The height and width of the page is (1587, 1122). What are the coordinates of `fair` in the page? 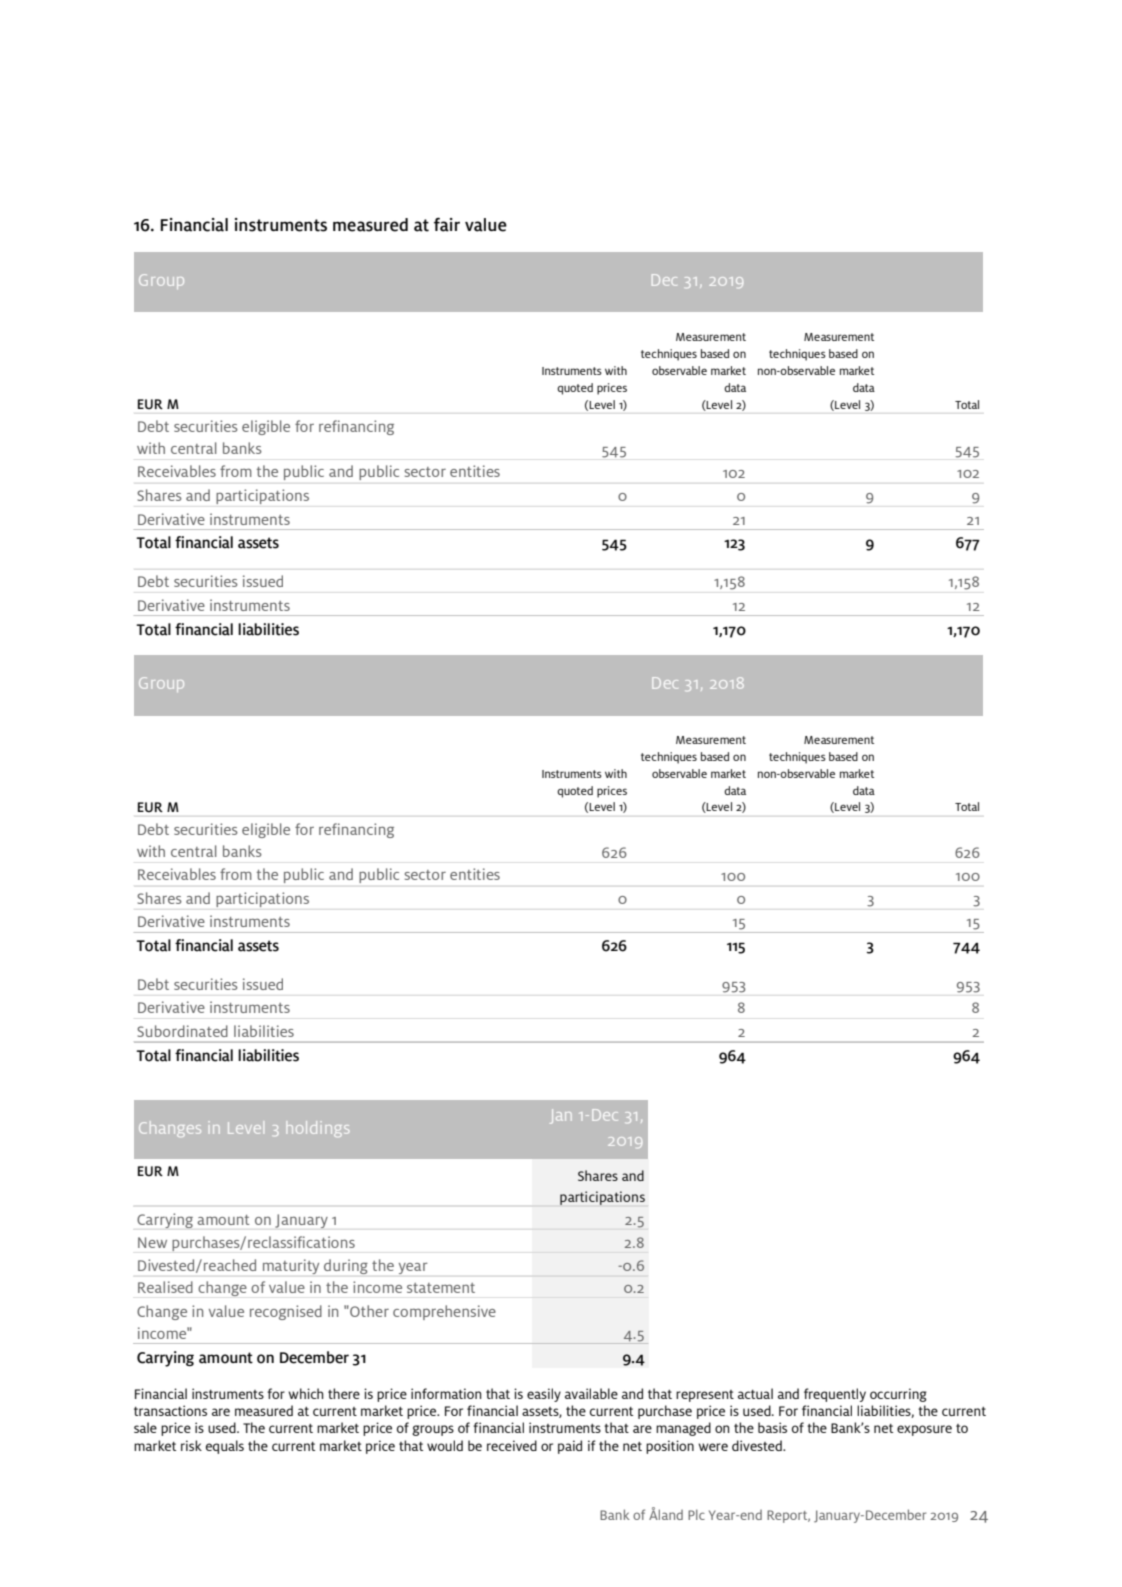 It's located at (447, 225).
